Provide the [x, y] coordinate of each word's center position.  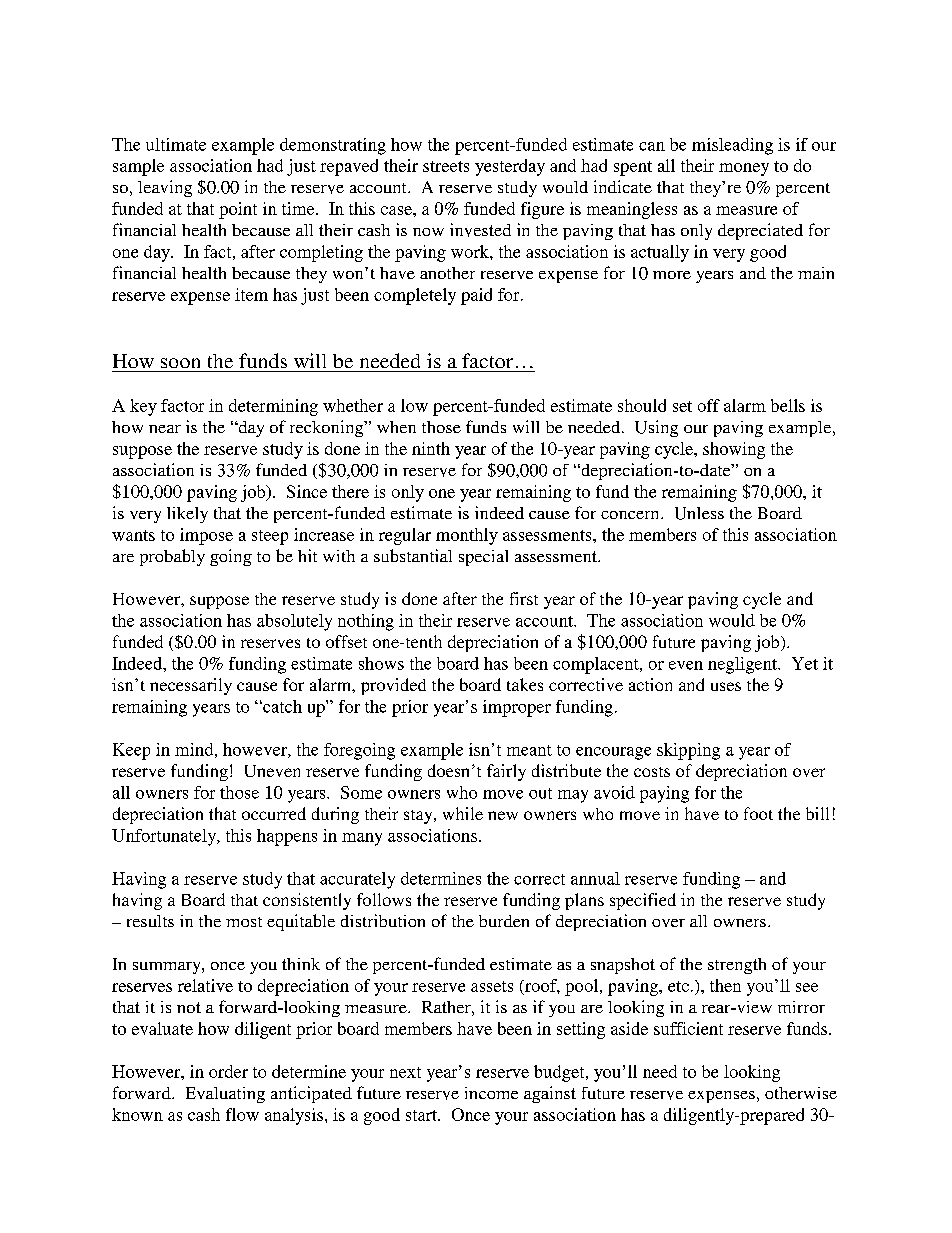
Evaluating [225, 1095]
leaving [165, 188]
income [491, 1093]
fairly [506, 772]
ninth [431, 448]
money [744, 169]
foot [758, 813]
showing [734, 450]
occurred [274, 813]
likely [187, 515]
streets [446, 166]
